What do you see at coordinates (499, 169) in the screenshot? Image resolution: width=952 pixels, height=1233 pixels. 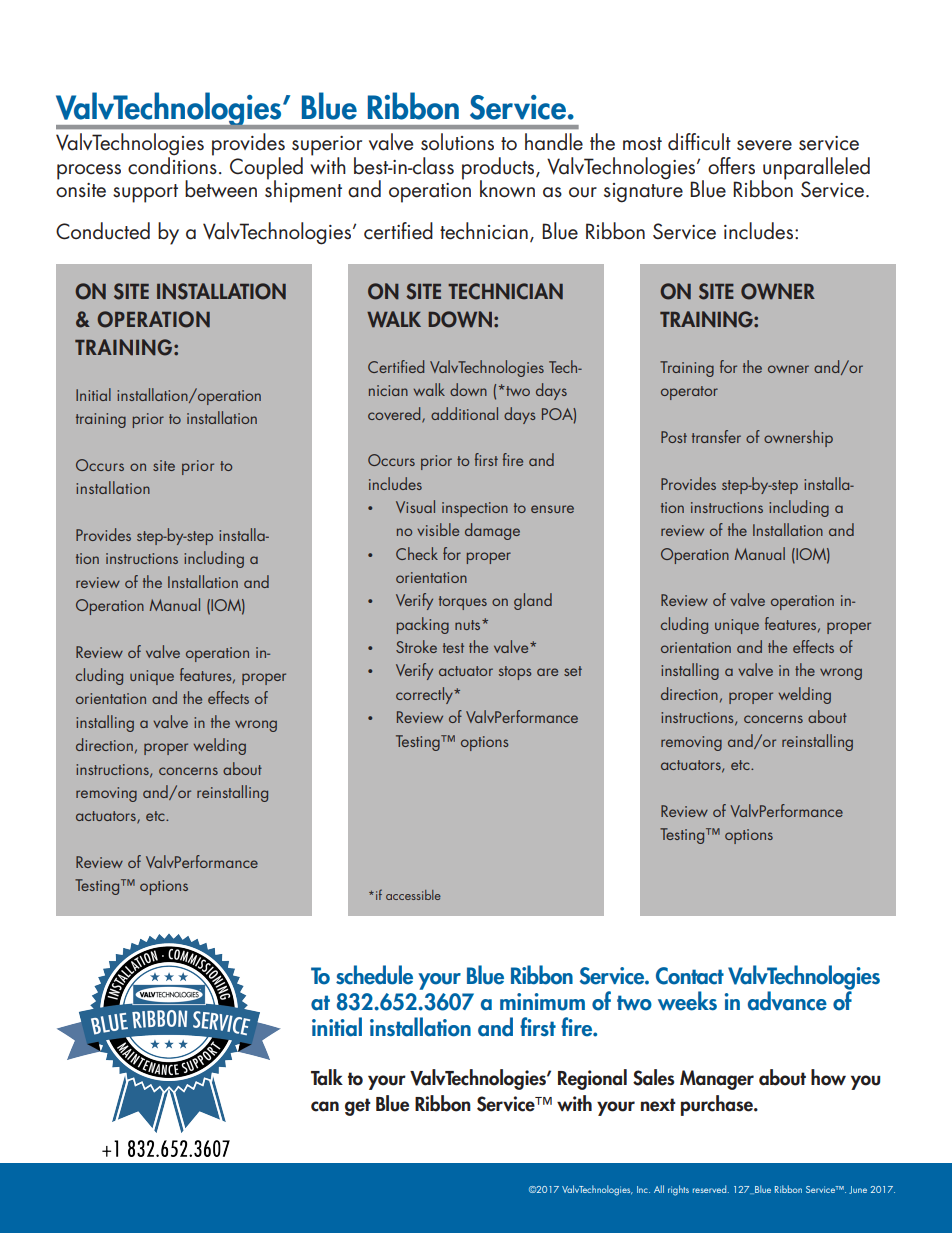 I see `products` at bounding box center [499, 169].
